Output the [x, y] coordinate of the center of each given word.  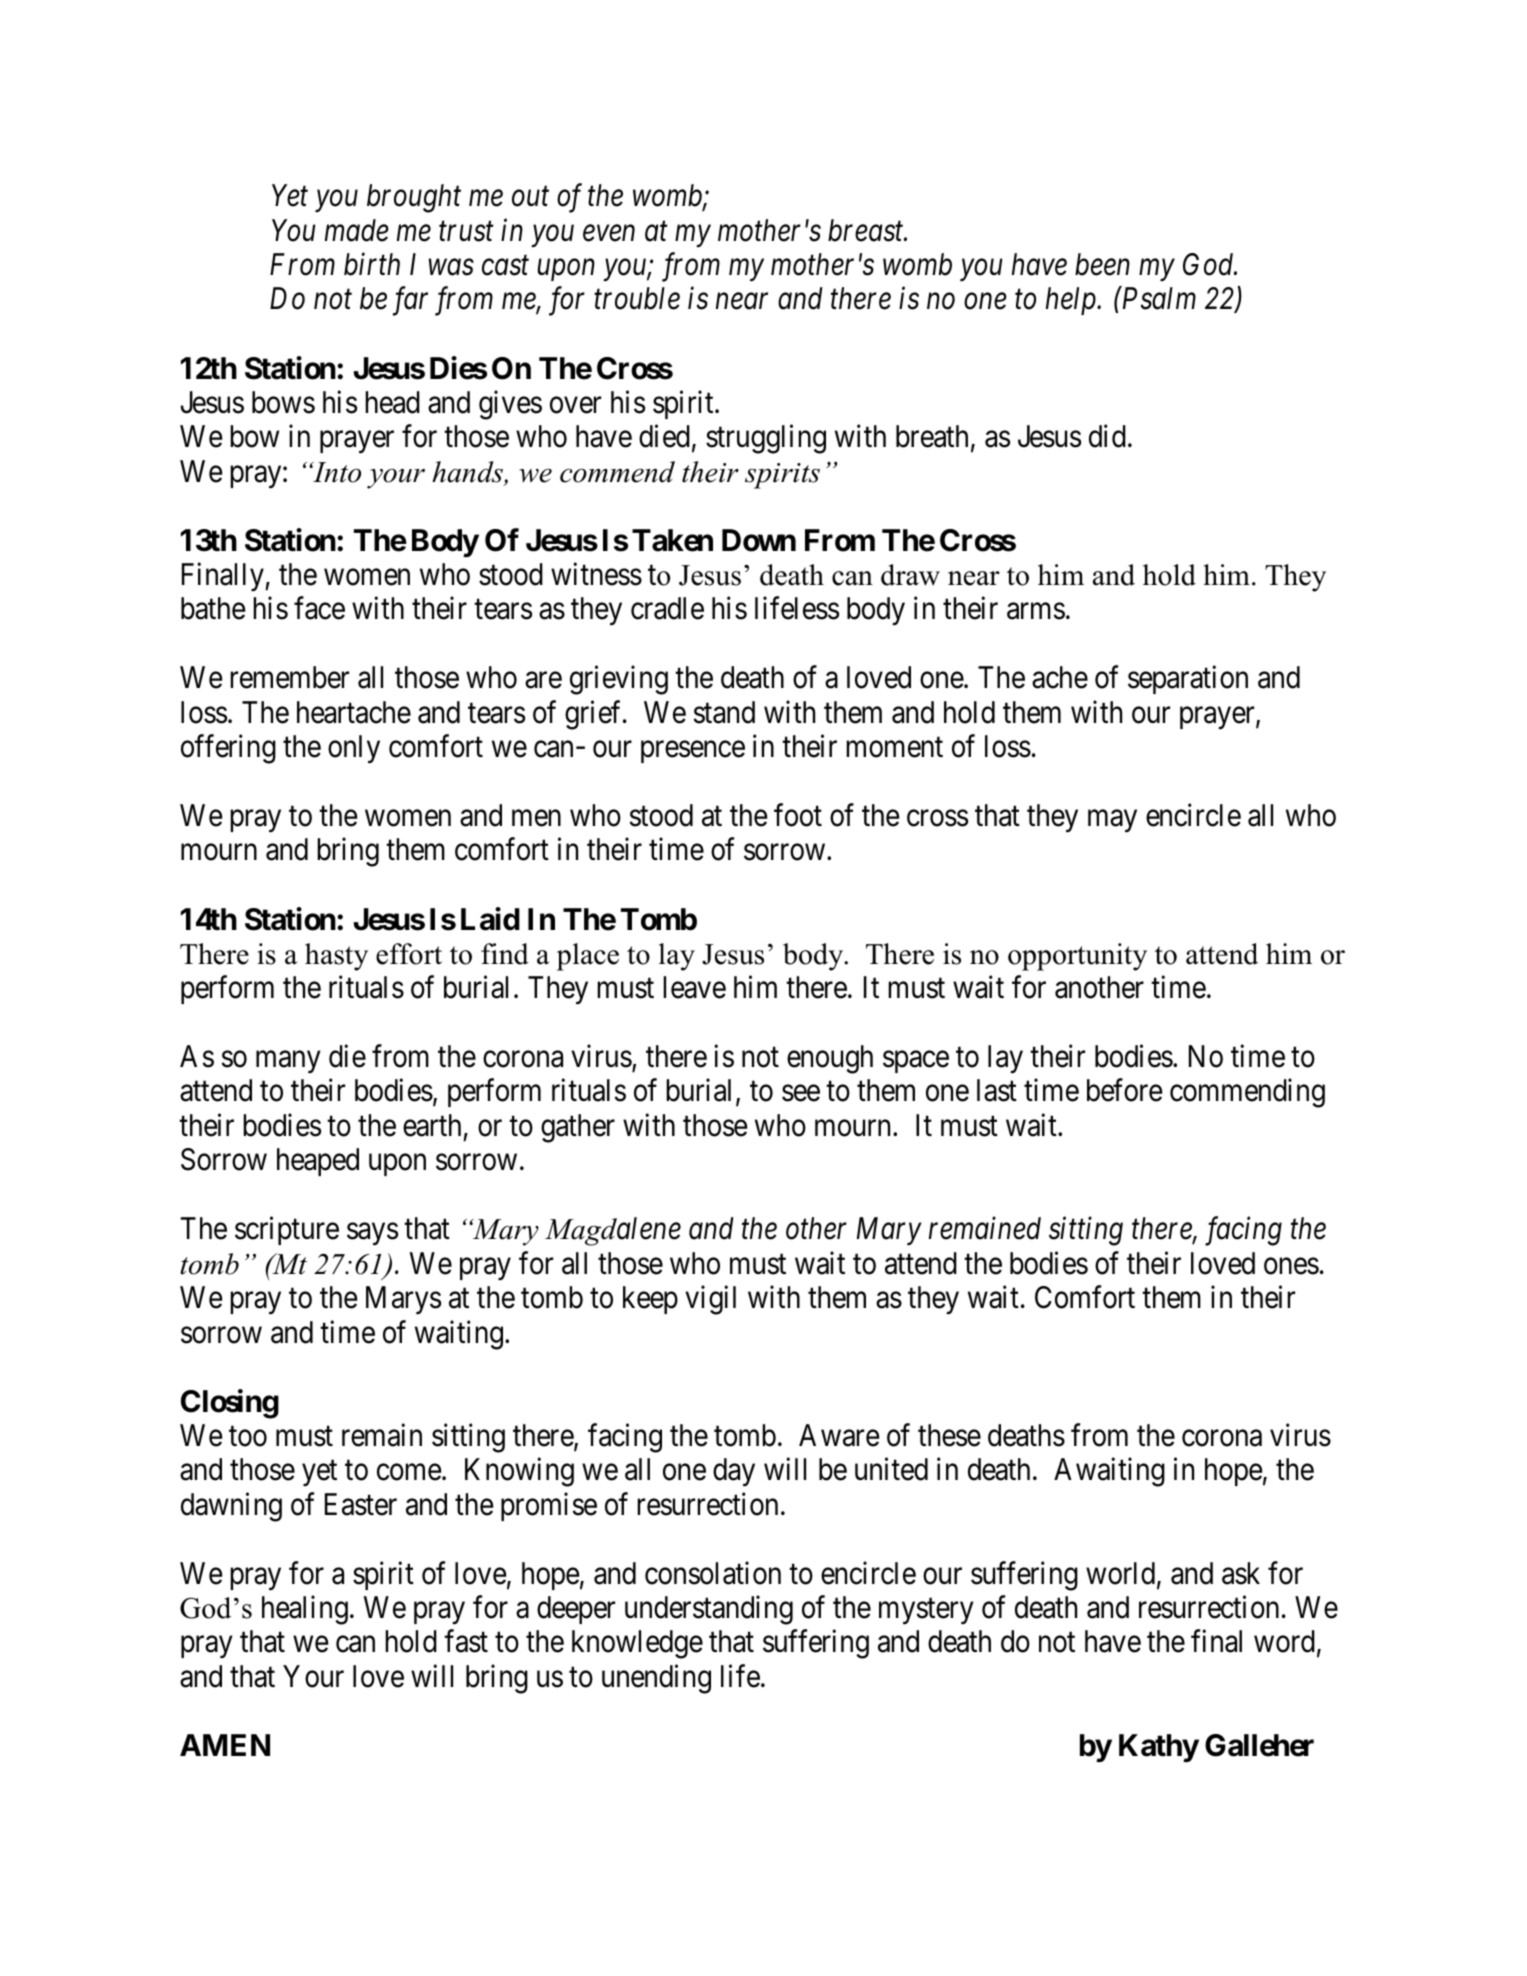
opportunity [1077, 957]
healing [305, 1610]
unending [656, 1679]
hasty [336, 957]
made [357, 230]
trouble [637, 298]
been [1102, 264]
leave [694, 987]
